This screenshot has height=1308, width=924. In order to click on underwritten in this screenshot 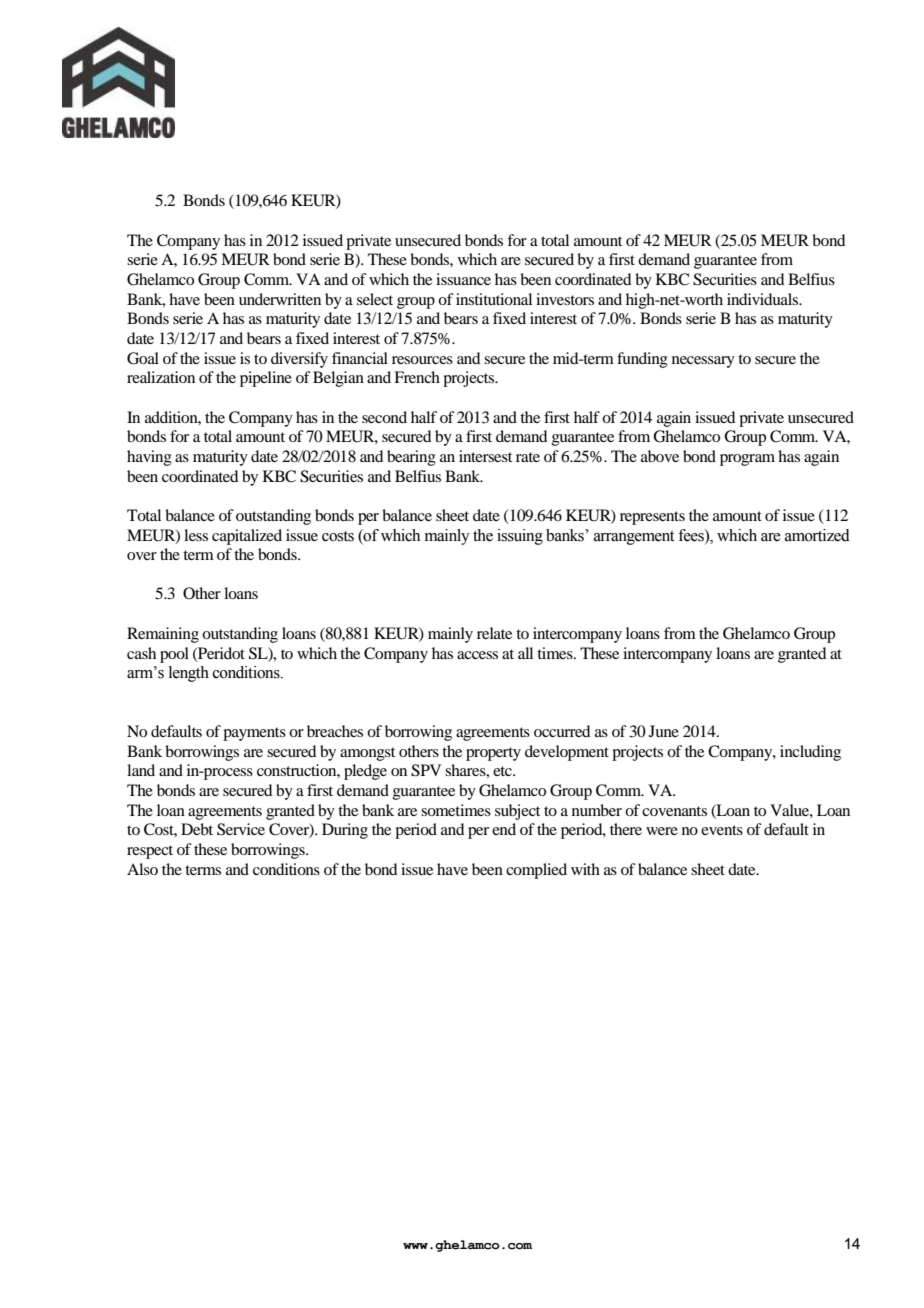, I will do `click(280, 299)`.
